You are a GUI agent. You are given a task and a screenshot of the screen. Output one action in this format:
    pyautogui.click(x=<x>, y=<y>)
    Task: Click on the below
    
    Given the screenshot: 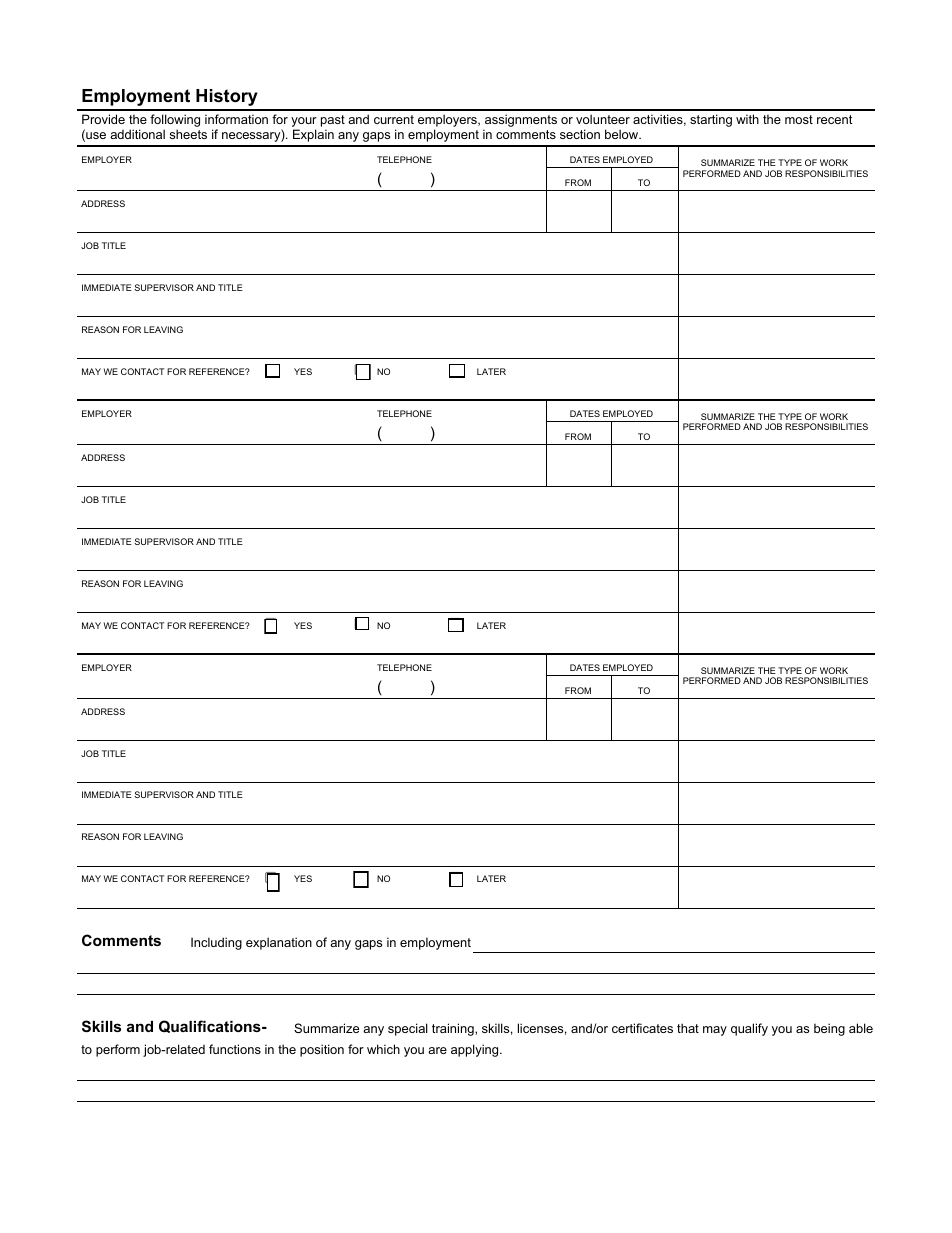 What is the action you would take?
    pyautogui.click(x=623, y=134)
